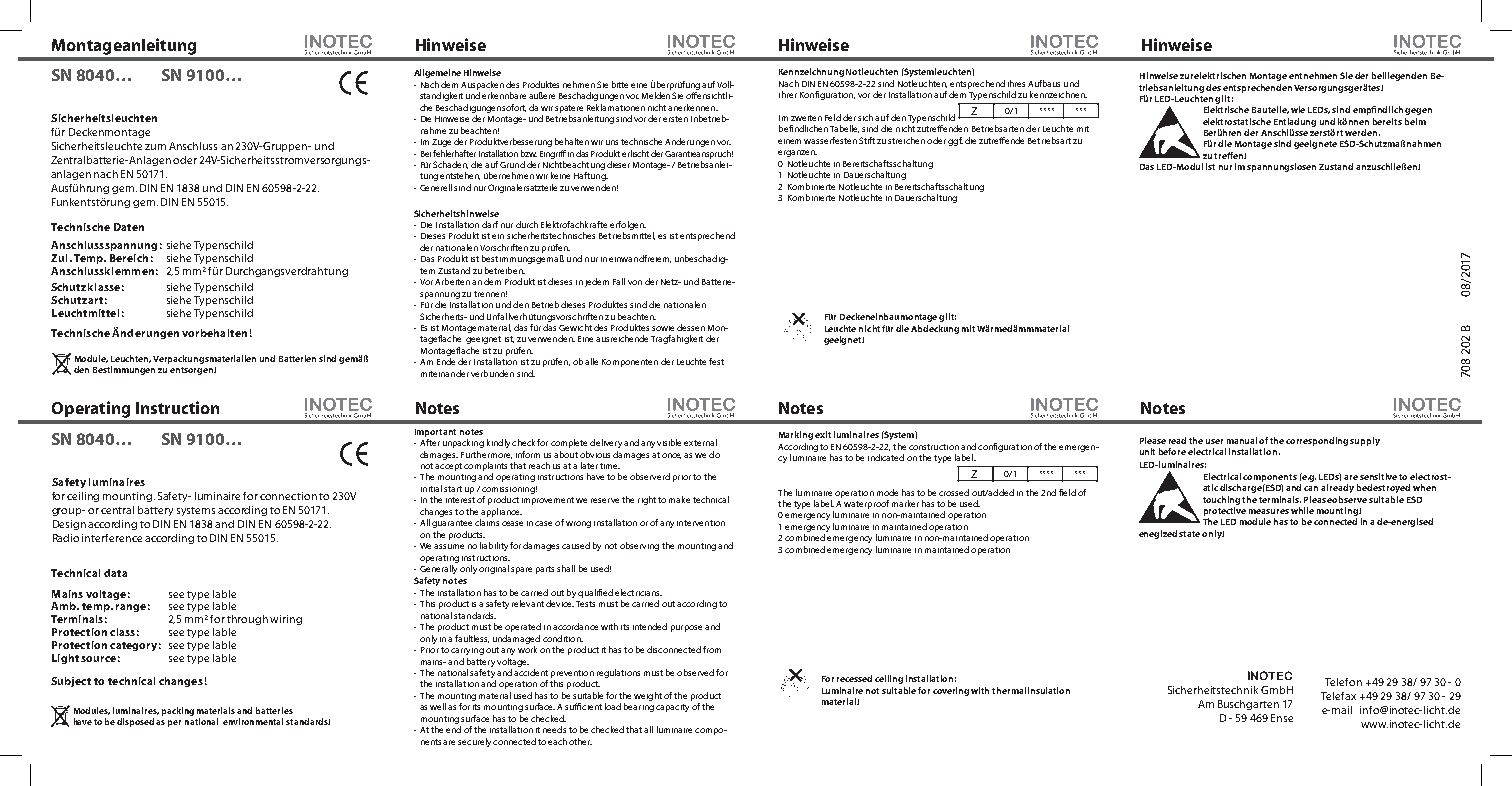 The image size is (1512, 786). Describe the element at coordinates (1214, 441) in the document. I see `user` at that location.
